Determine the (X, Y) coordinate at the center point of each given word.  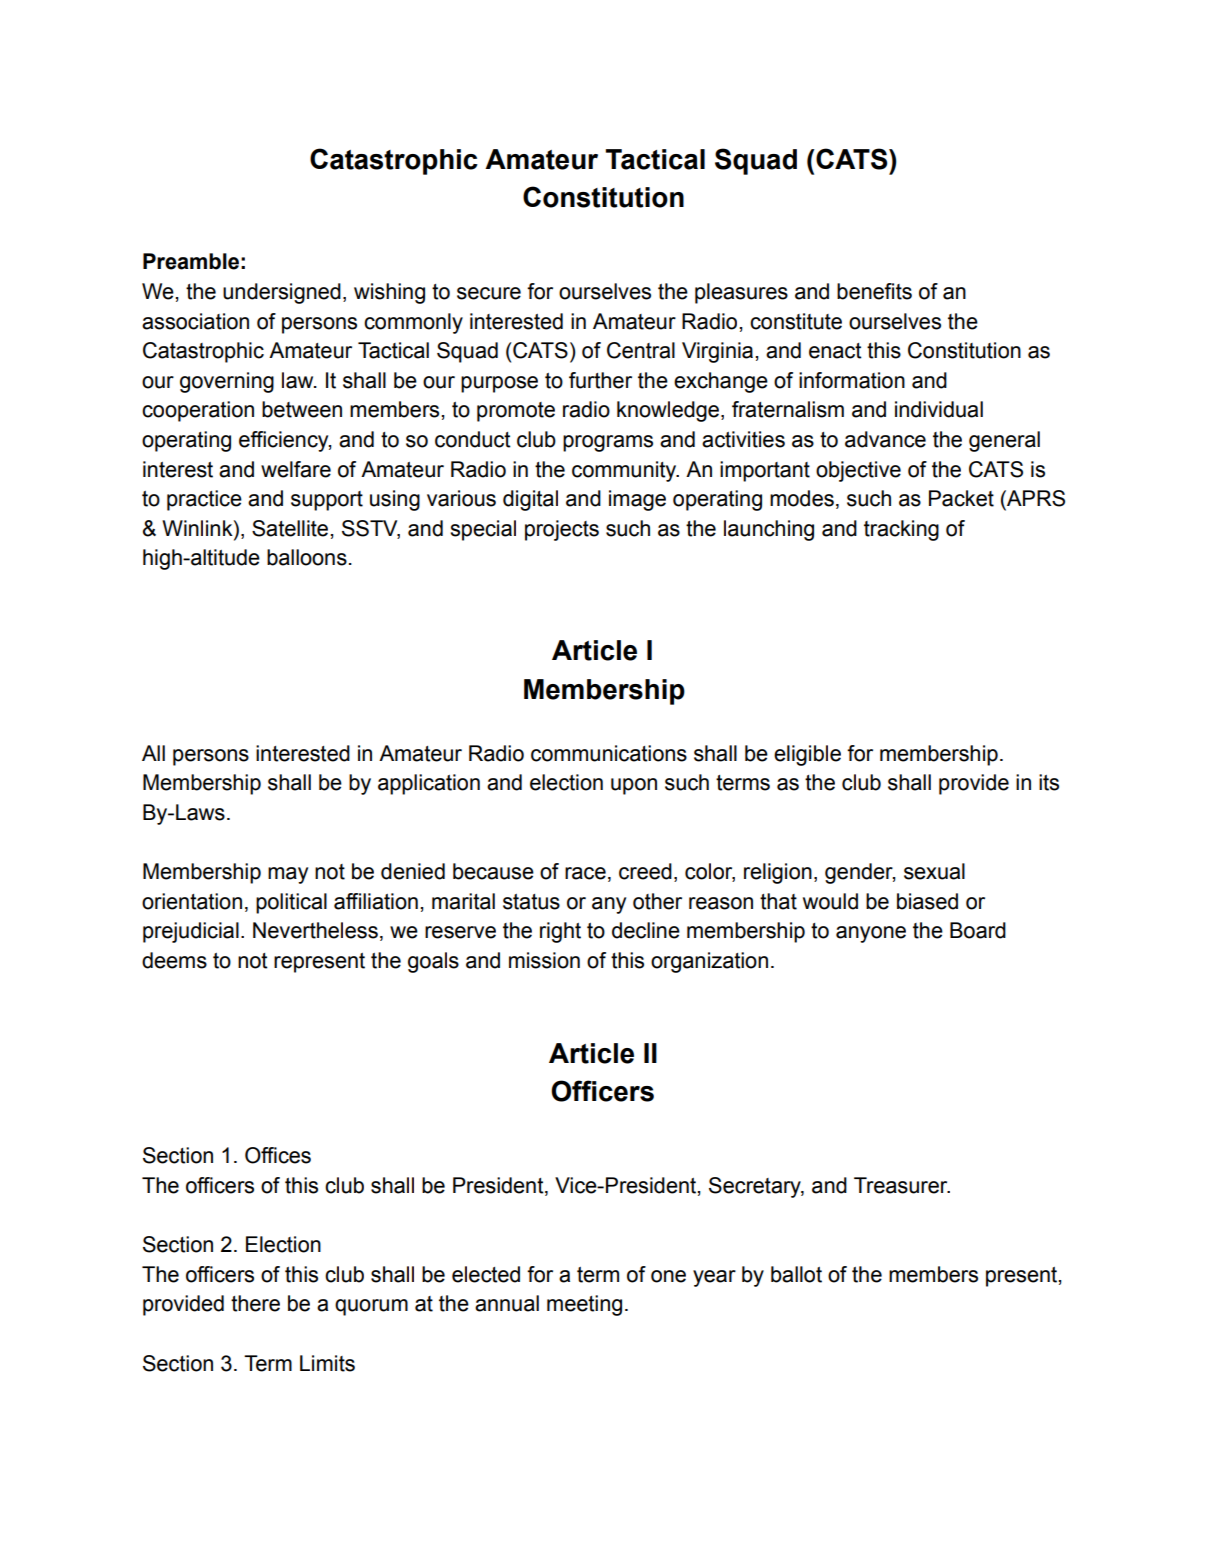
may (288, 875)
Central (641, 350)
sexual (934, 871)
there (255, 1303)
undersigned (282, 293)
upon (634, 786)
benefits (874, 291)
